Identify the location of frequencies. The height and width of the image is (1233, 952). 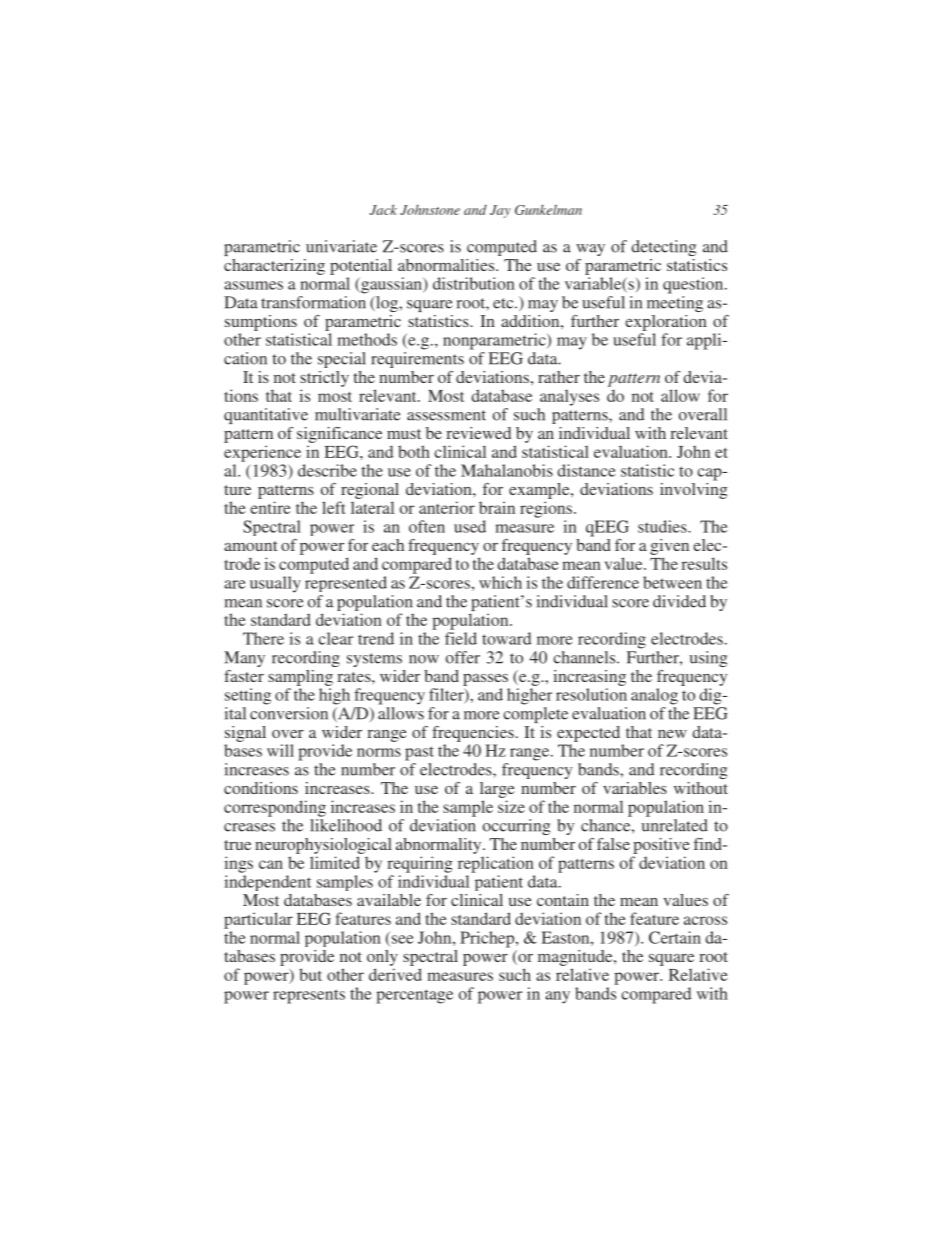
(473, 734).
